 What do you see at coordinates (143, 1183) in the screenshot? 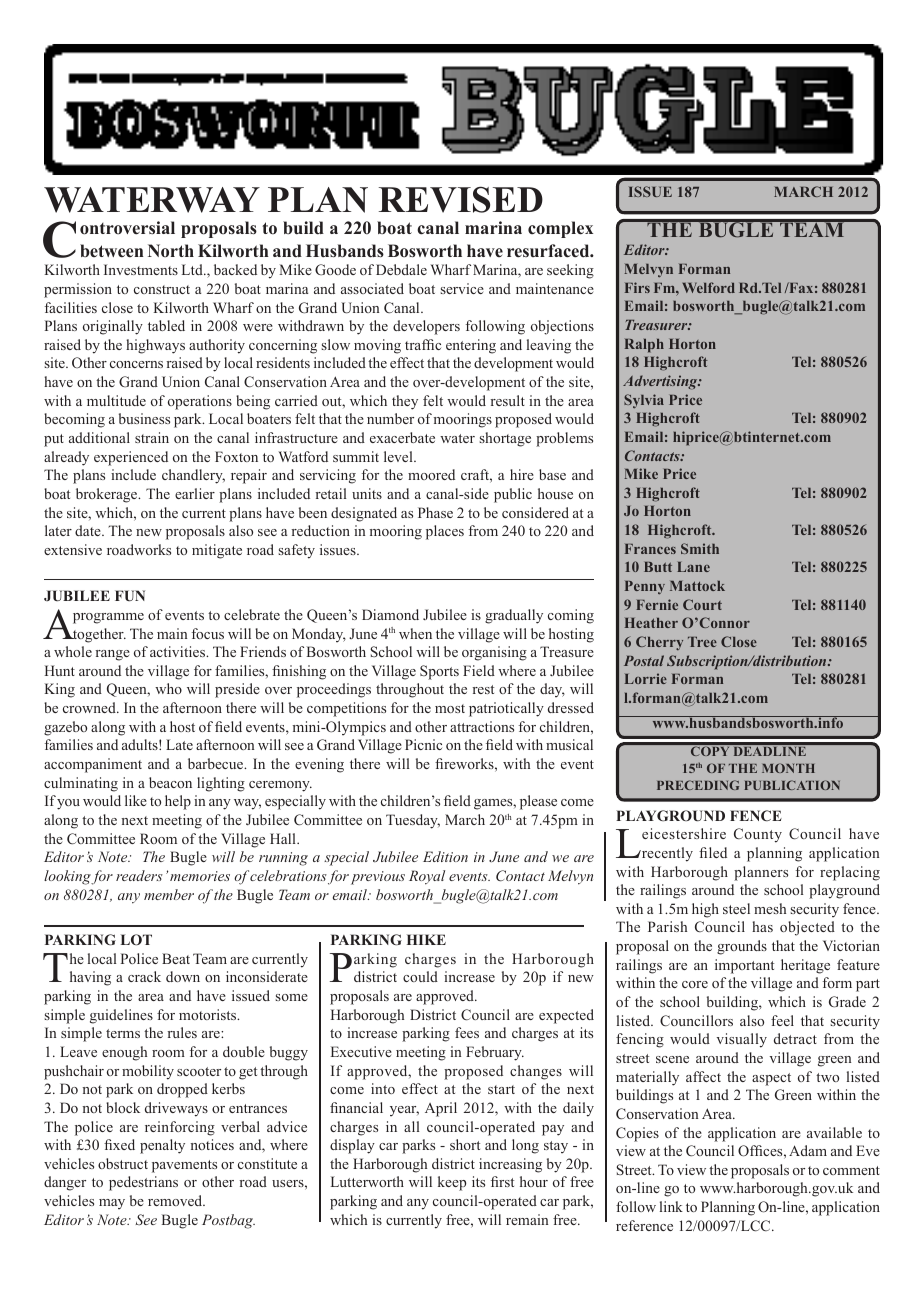
I see `pedestrians` at bounding box center [143, 1183].
